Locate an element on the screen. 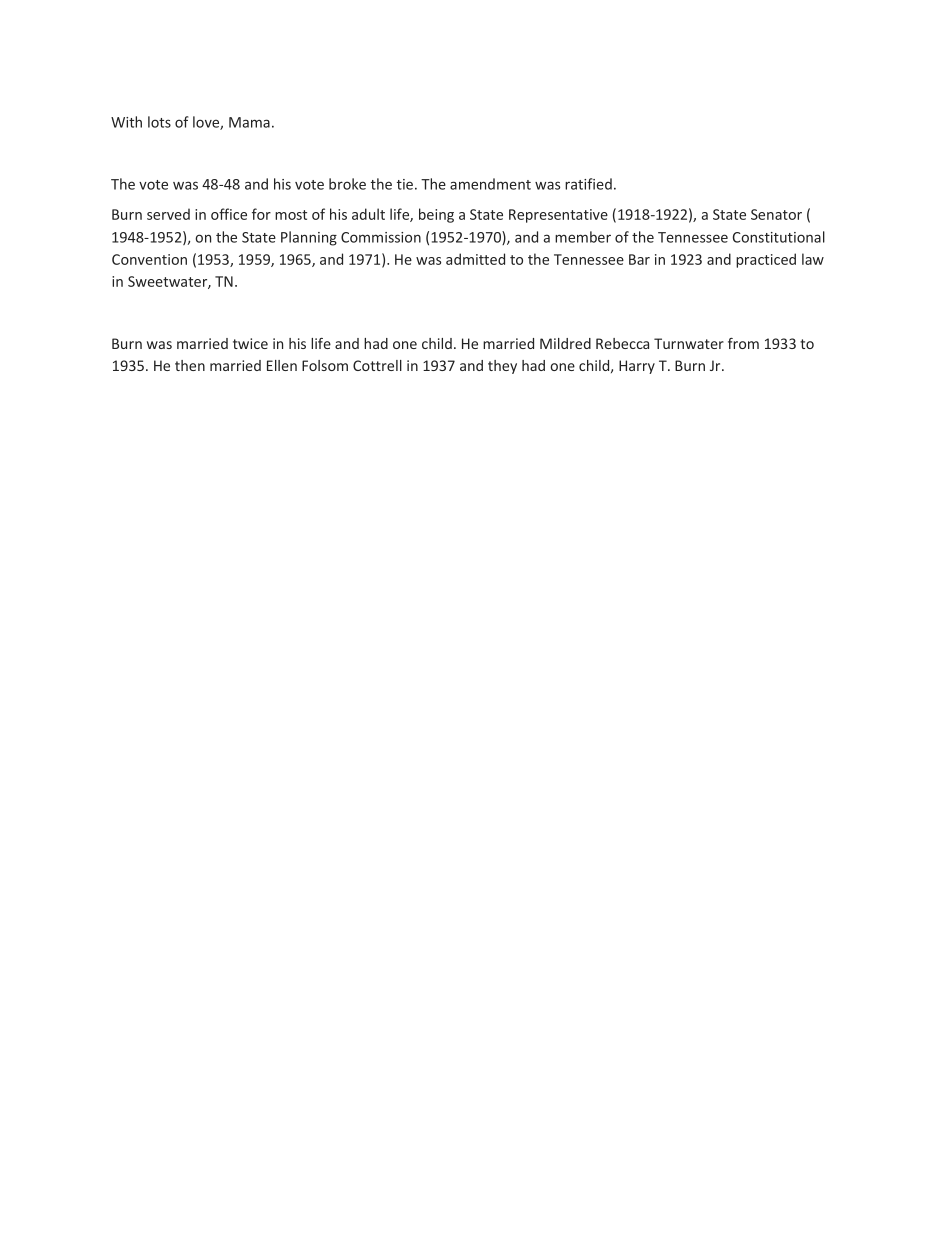  practiced is located at coordinates (766, 260).
